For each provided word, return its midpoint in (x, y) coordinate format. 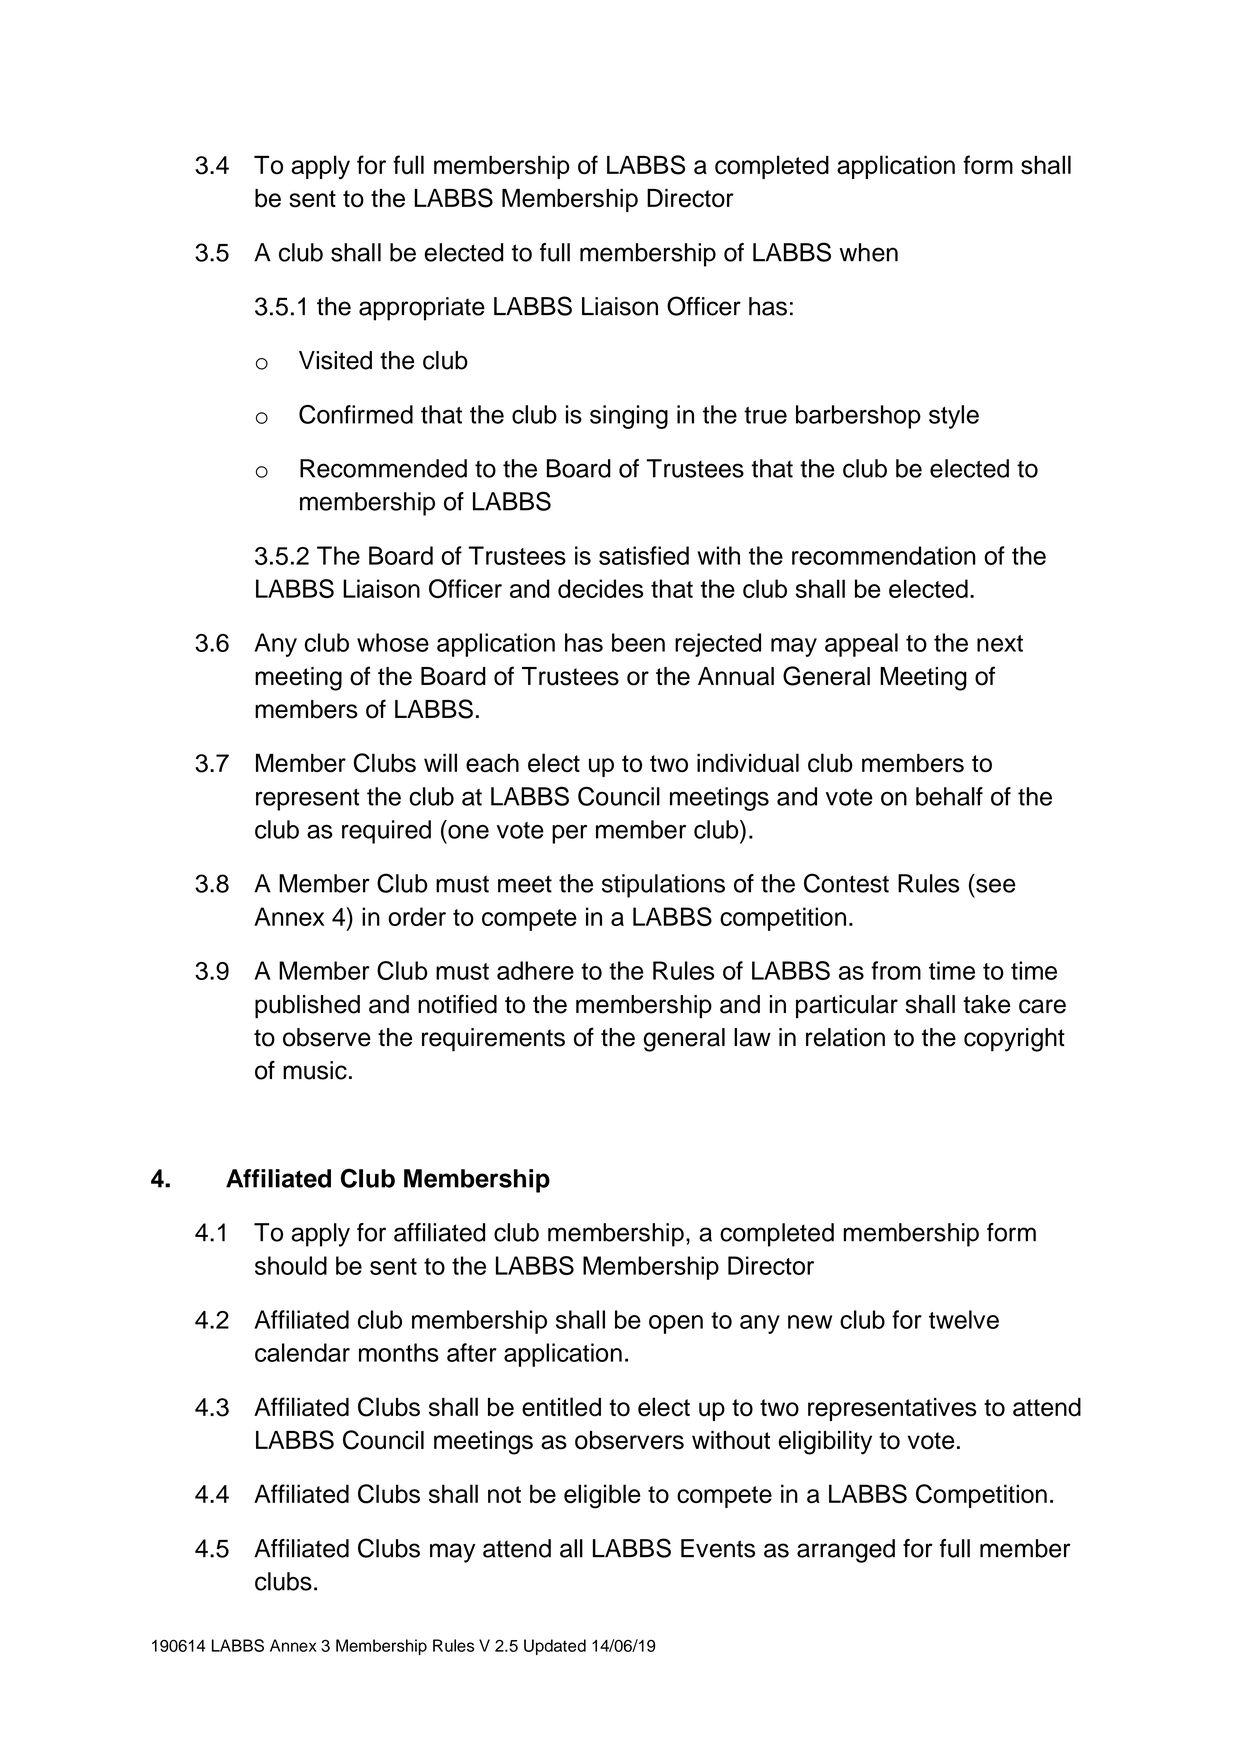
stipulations (663, 886)
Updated (555, 1647)
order (417, 916)
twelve (964, 1319)
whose (393, 642)
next (1000, 643)
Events (718, 1548)
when (868, 252)
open (676, 1324)
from (896, 970)
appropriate (422, 309)
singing (629, 417)
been (638, 642)
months (399, 1352)
